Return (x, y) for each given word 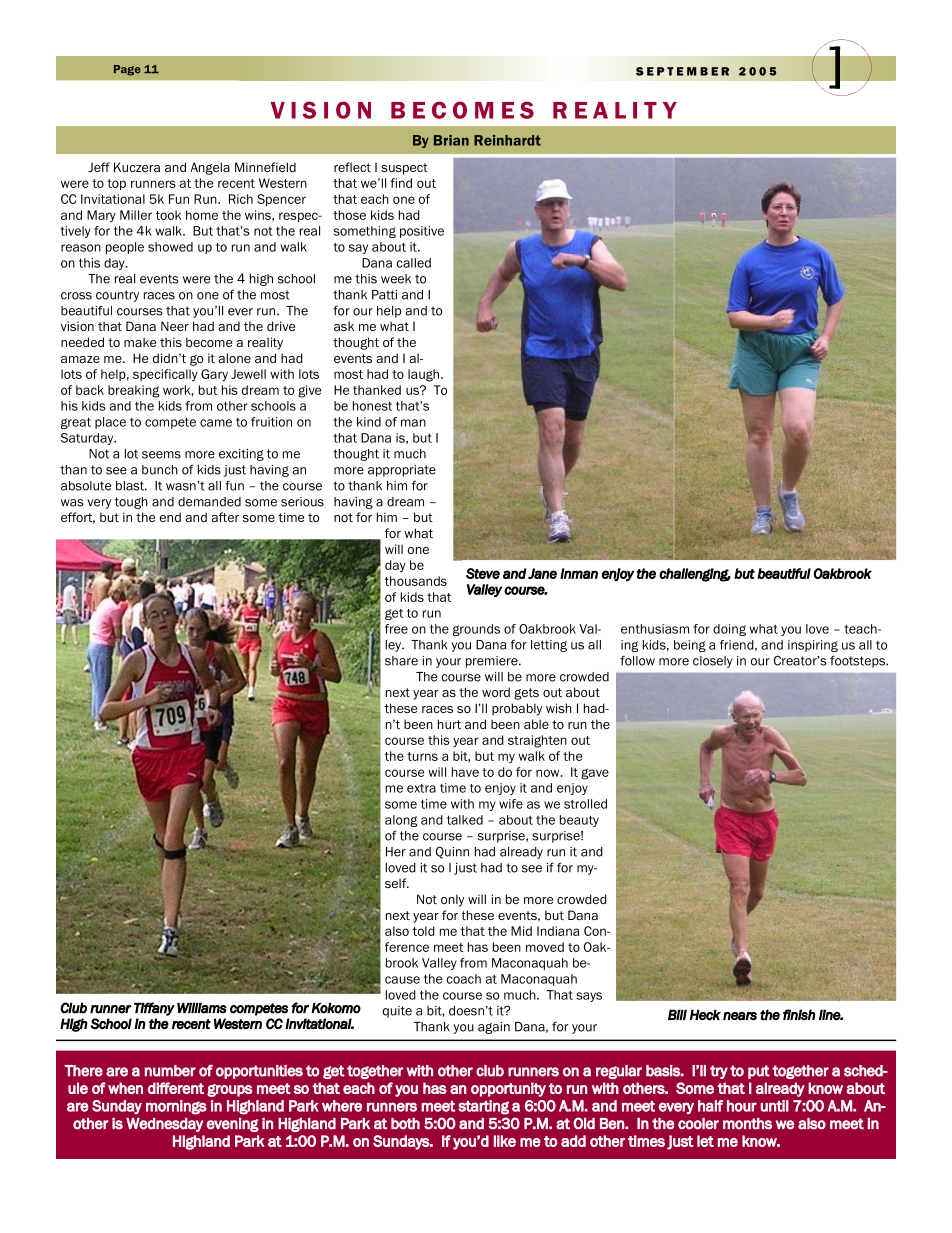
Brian (451, 140)
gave (595, 774)
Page (127, 70)
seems (161, 455)
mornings (176, 1107)
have (465, 772)
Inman (579, 573)
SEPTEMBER (682, 71)
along (401, 821)
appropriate (402, 471)
